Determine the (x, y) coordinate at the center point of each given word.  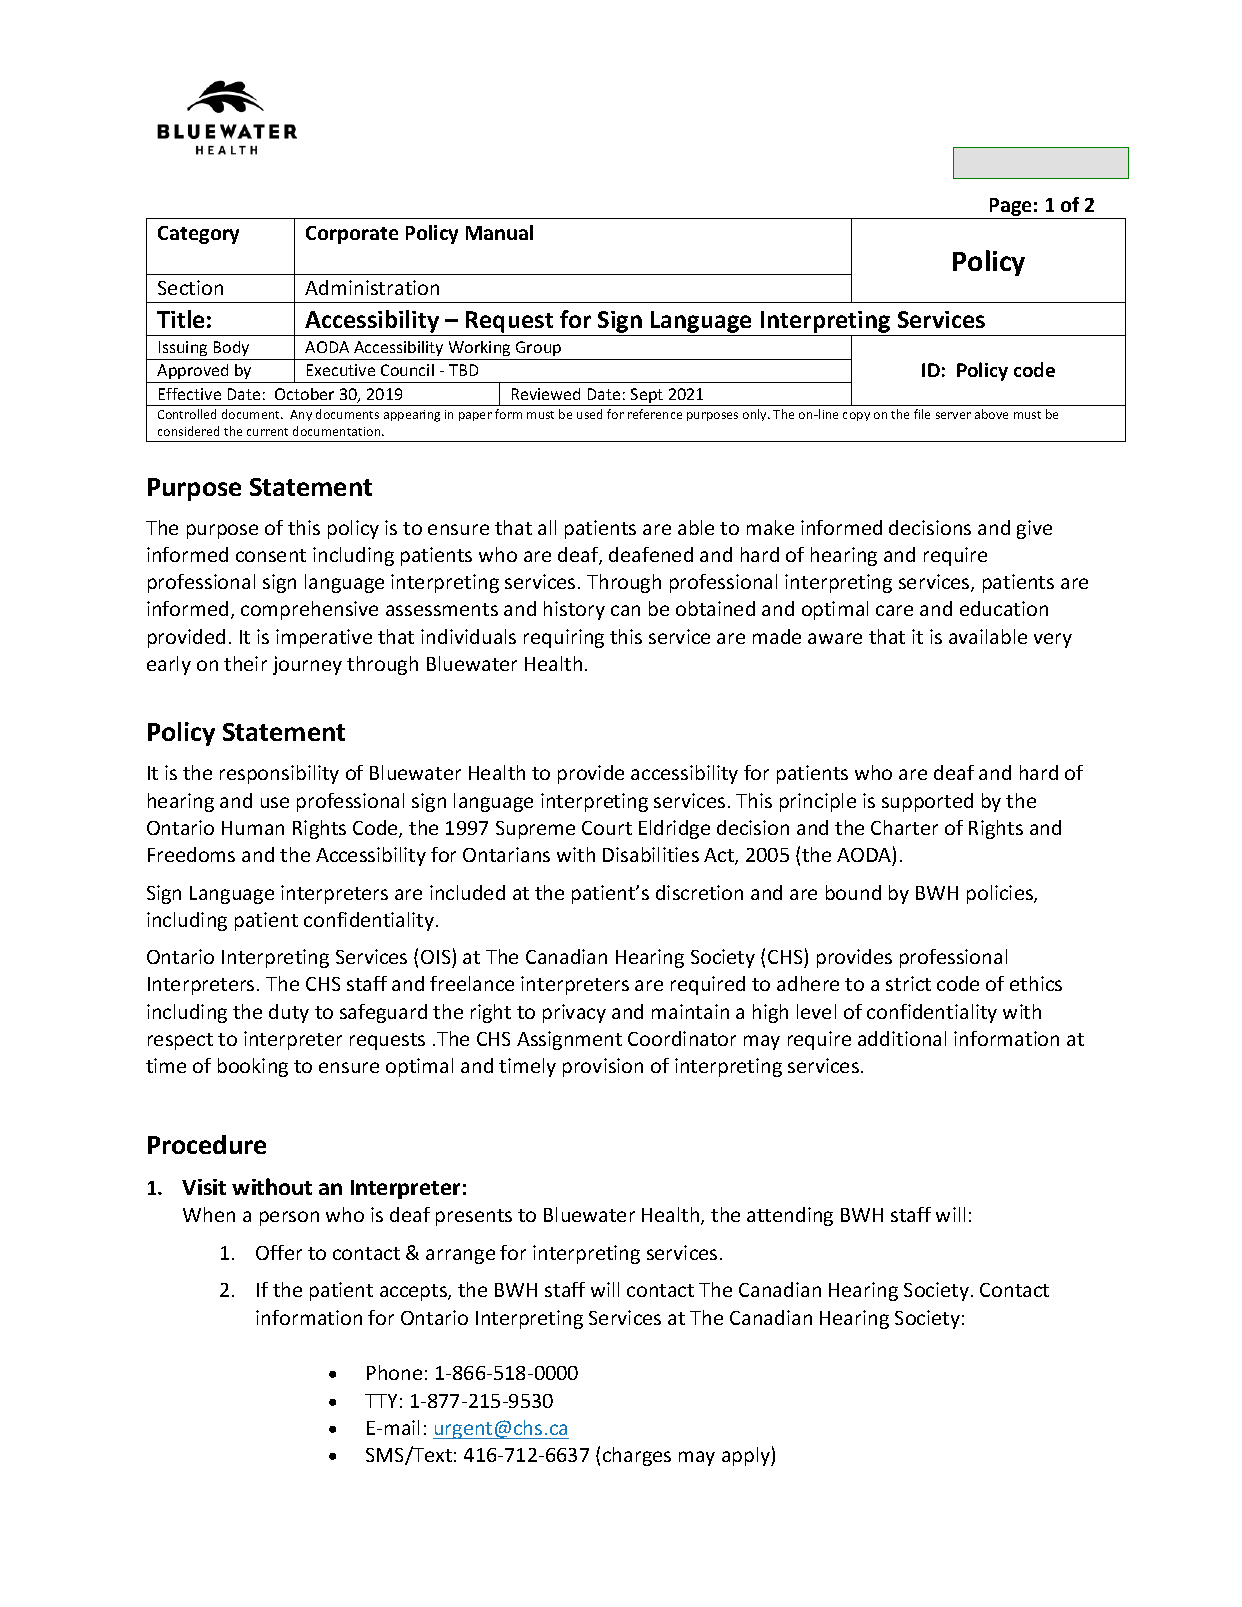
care (894, 610)
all (547, 527)
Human (253, 828)
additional (902, 1038)
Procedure (207, 1144)
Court (607, 828)
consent (271, 555)
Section (190, 287)
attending (790, 1216)
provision (603, 1067)
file (922, 414)
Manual (499, 232)
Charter (904, 827)
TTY (381, 1401)
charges (637, 1456)
